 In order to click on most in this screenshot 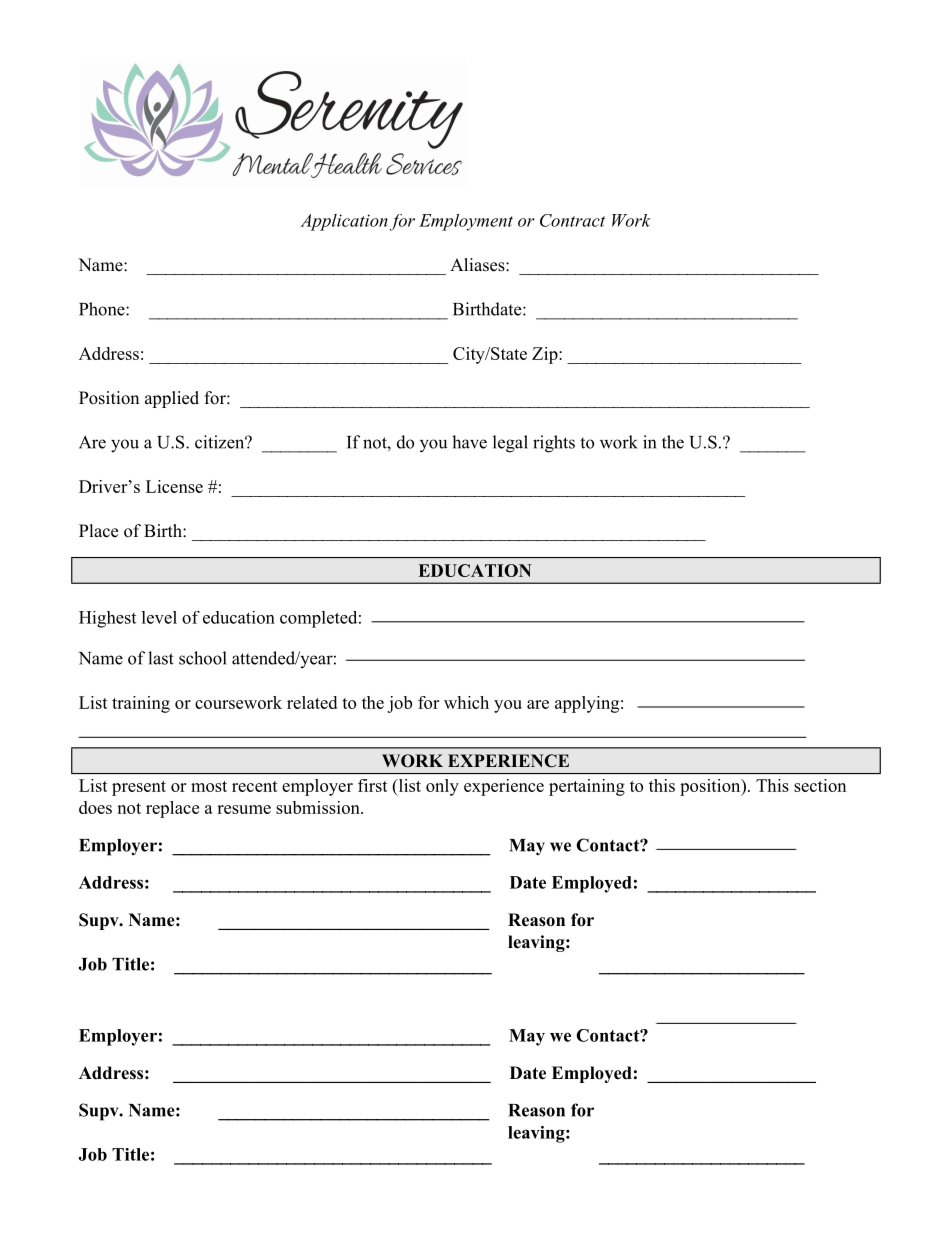, I will do `click(209, 786)`.
